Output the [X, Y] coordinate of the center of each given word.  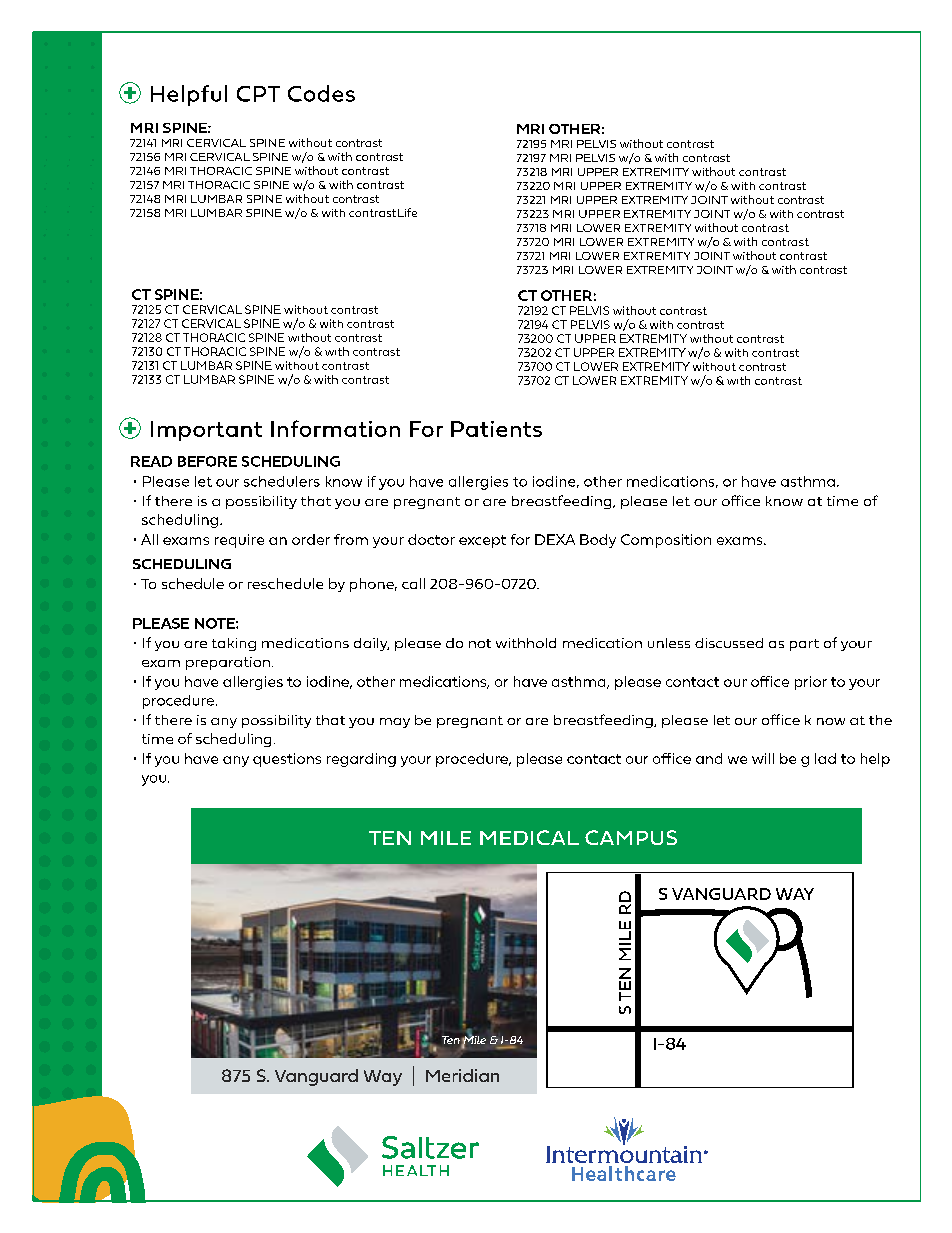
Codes [321, 93]
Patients [496, 429]
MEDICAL [529, 837]
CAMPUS [631, 837]
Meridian [462, 1075]
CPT [258, 94]
